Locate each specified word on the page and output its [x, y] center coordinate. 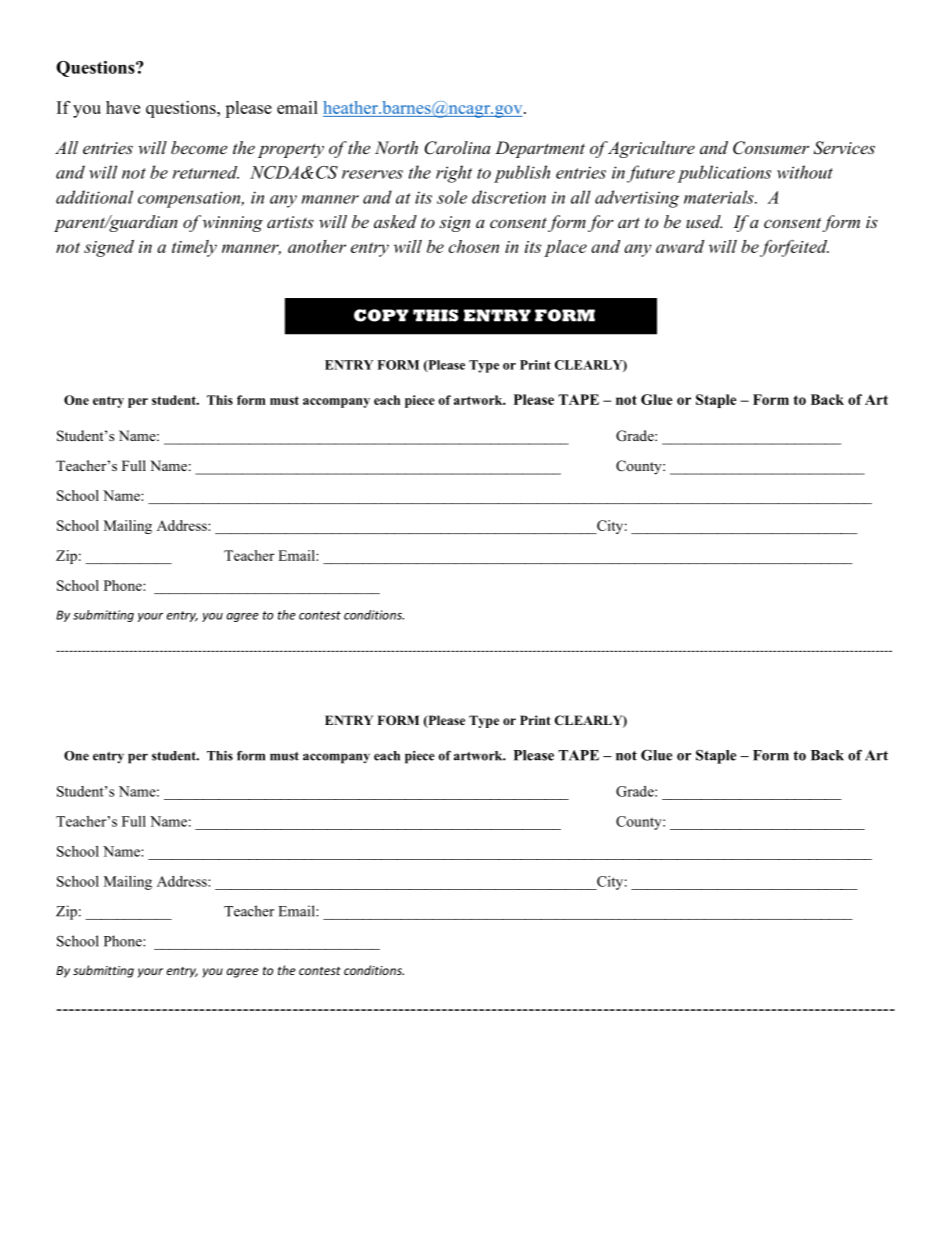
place [565, 248]
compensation [190, 199]
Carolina [457, 148]
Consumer [771, 148]
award [680, 246]
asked [395, 221]
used [704, 221]
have [123, 107]
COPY [381, 315]
